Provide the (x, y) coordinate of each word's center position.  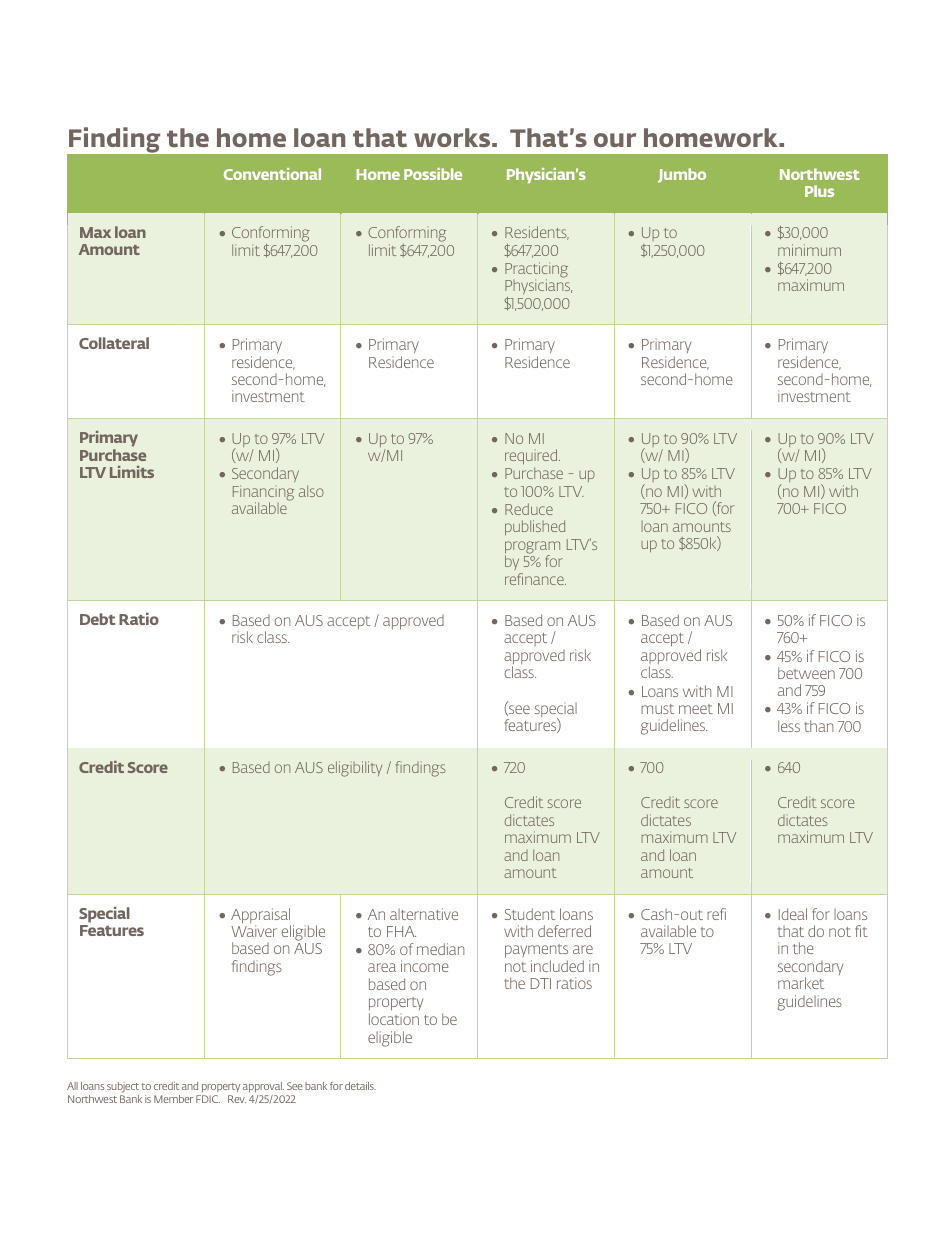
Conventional (272, 174)
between (806, 673)
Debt (97, 619)
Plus (819, 191)
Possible (433, 174)
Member (173, 1099)
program (532, 548)
